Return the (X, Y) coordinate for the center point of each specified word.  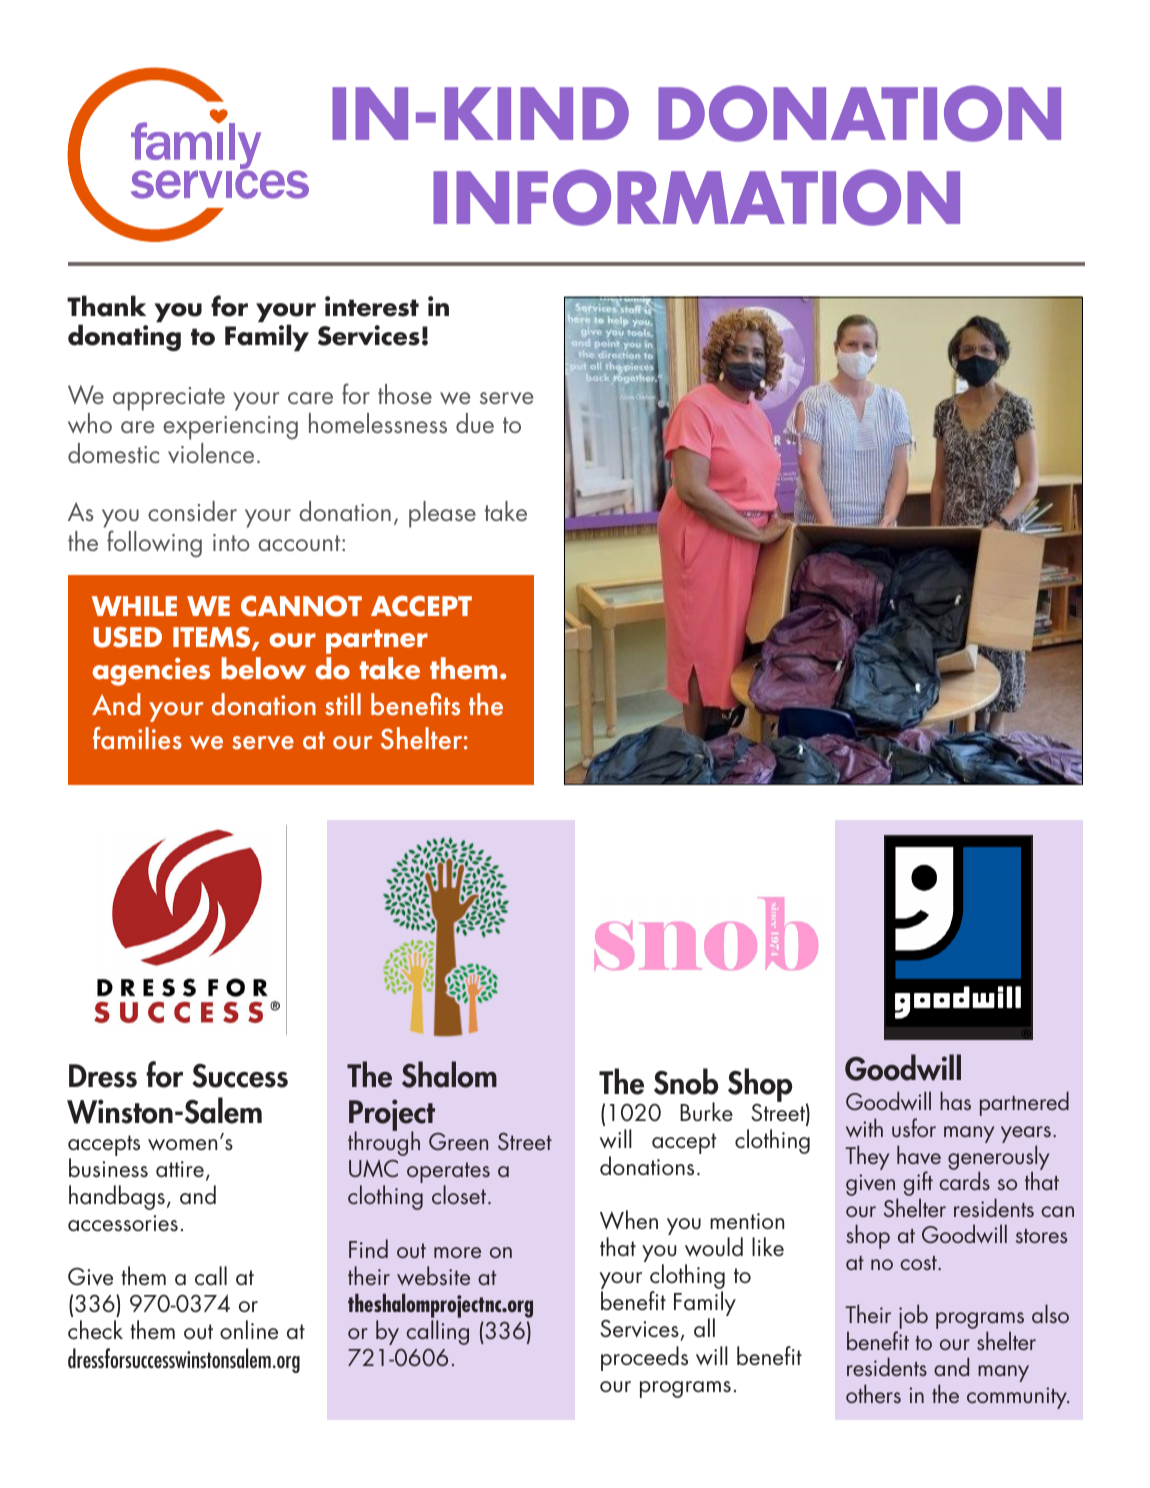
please (442, 514)
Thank (106, 306)
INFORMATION (696, 197)
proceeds (644, 1358)
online (249, 1330)
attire (181, 1170)
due (475, 423)
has (955, 1100)
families (137, 738)
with (864, 1127)
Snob (686, 1081)
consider (192, 511)
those (405, 394)
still (343, 704)
